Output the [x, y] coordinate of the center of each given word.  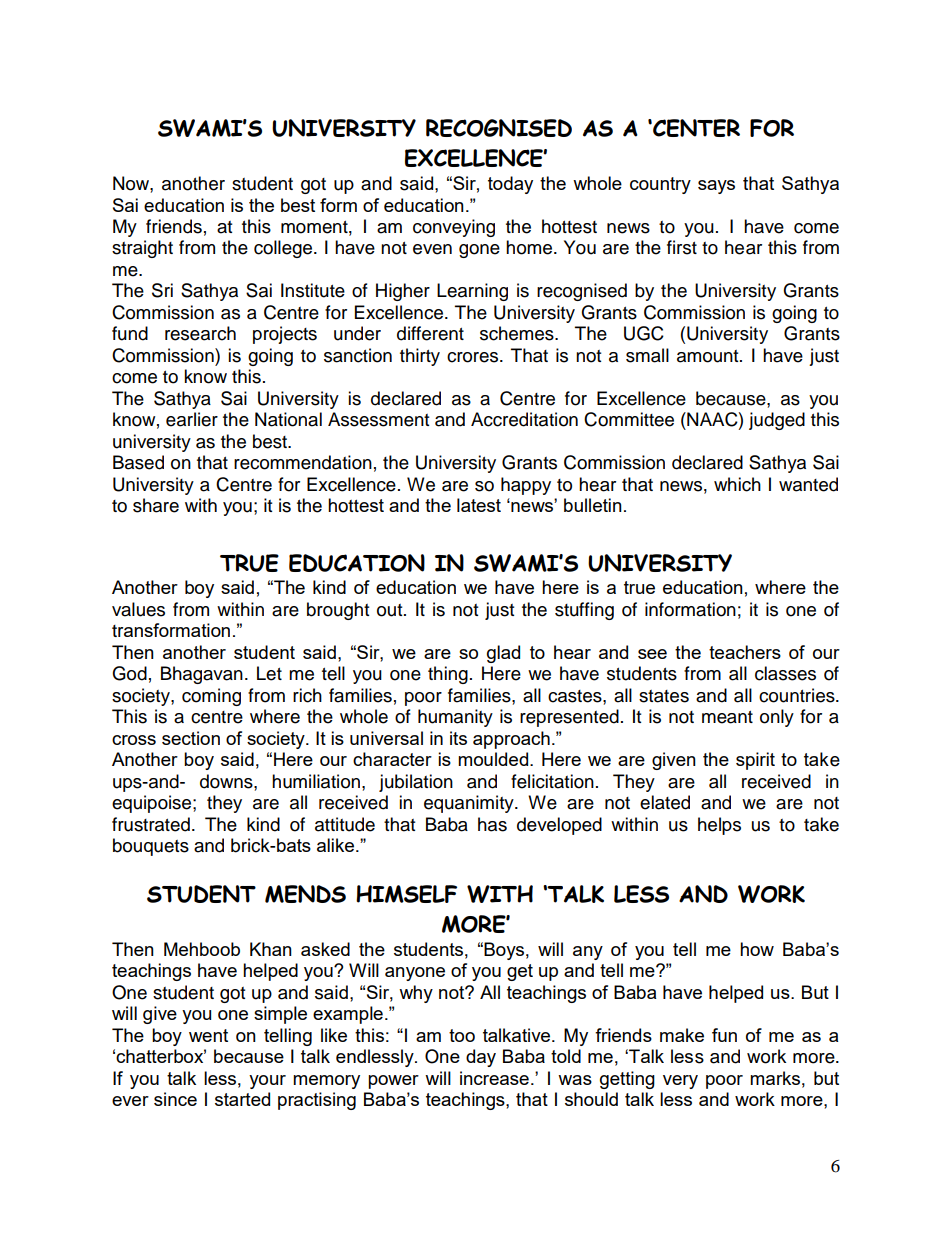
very [680, 1082]
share [156, 505]
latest [479, 505]
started [242, 1099]
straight [142, 249]
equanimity [470, 804]
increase [494, 1078]
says [716, 187]
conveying [454, 228]
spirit [755, 761]
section [191, 738]
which [737, 484]
